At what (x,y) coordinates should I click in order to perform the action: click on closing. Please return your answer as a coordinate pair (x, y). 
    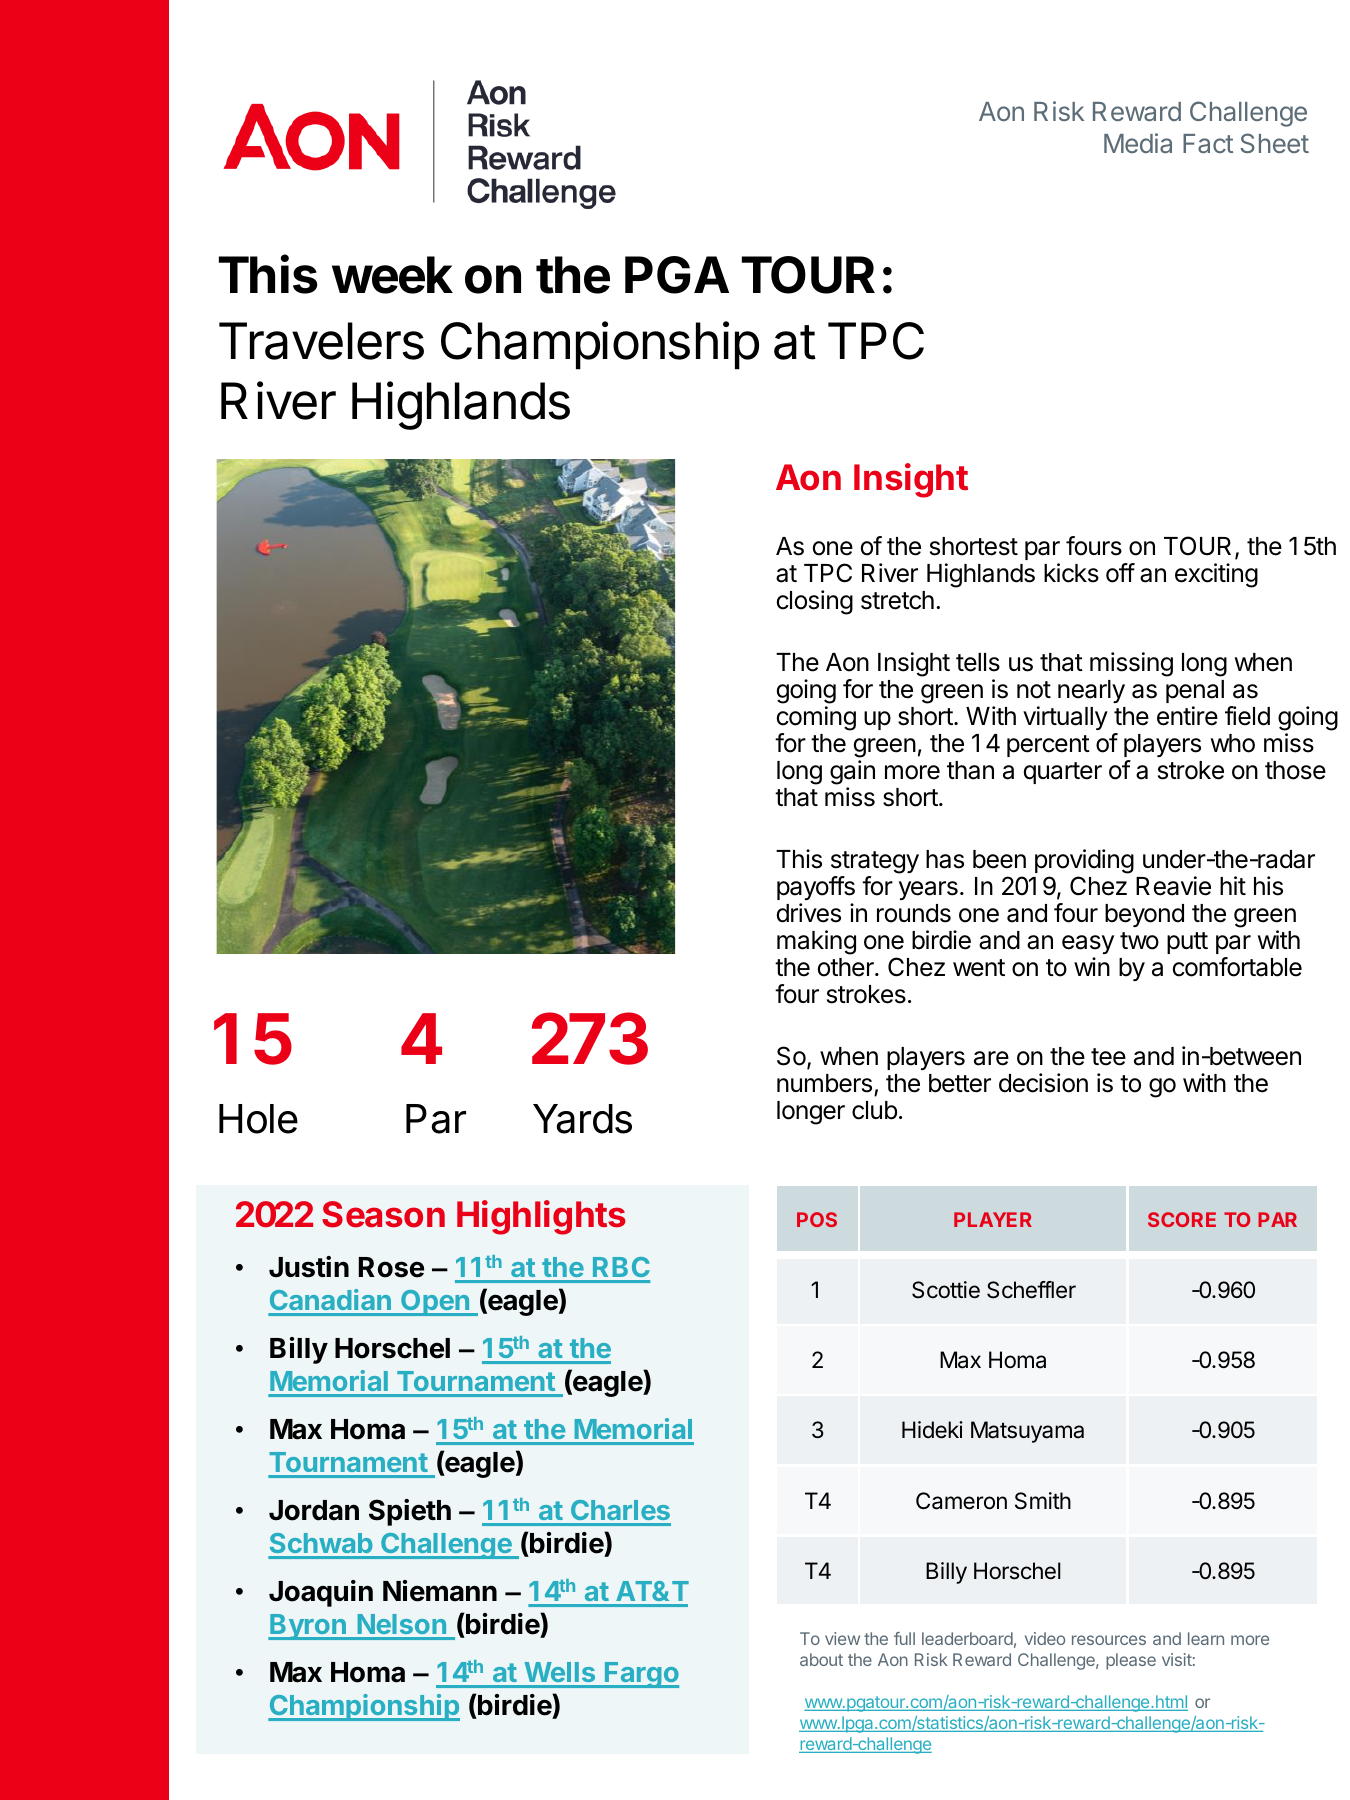
    Looking at the image, I should click on (815, 602).
